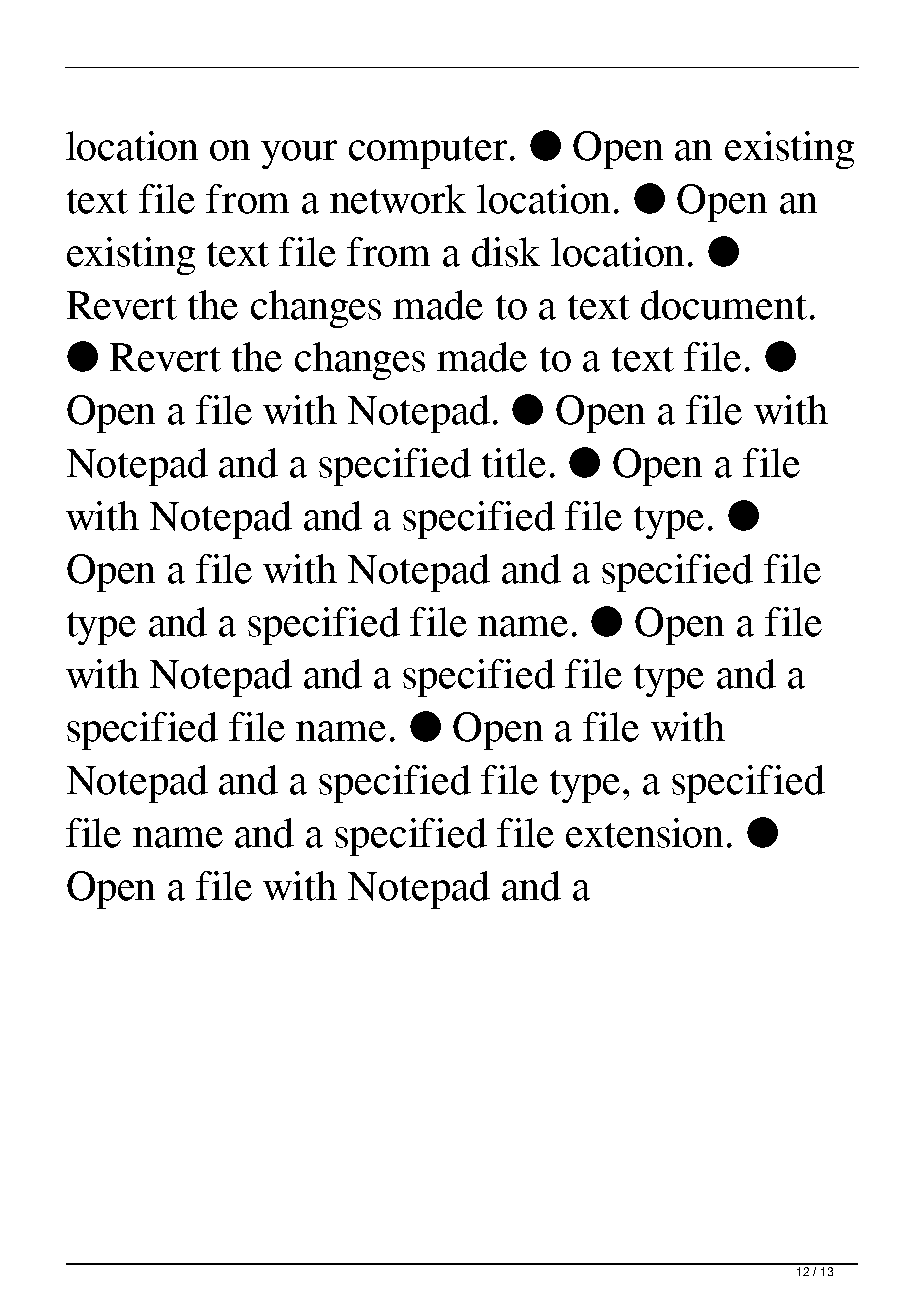 This image has width=924, height=1308. Describe the element at coordinates (514, 463) in the image. I see `title` at that location.
